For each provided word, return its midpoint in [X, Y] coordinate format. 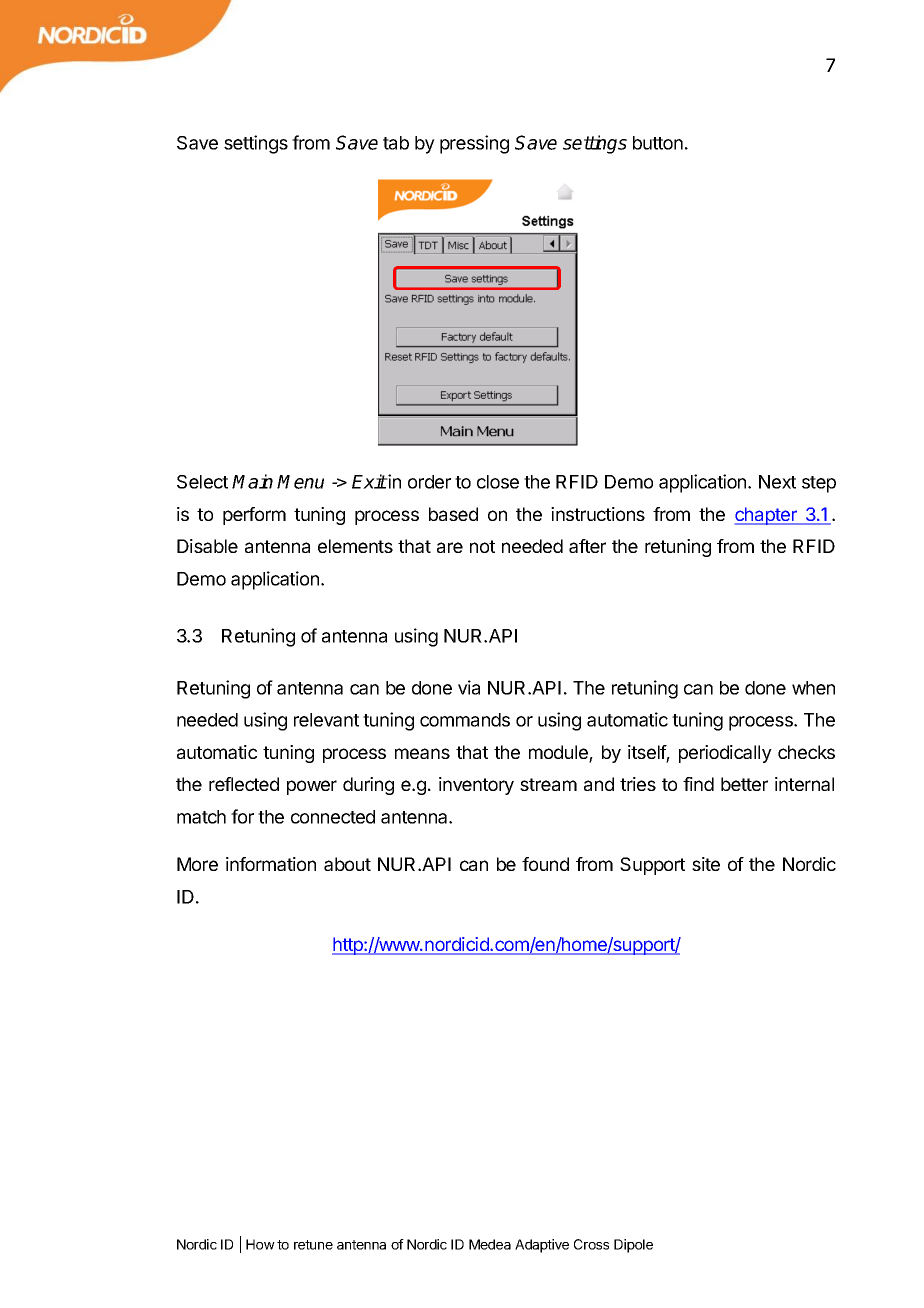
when [813, 688]
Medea [490, 1244]
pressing [474, 144]
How [260, 1244]
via [469, 687]
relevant [326, 720]
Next [777, 482]
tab [396, 143]
